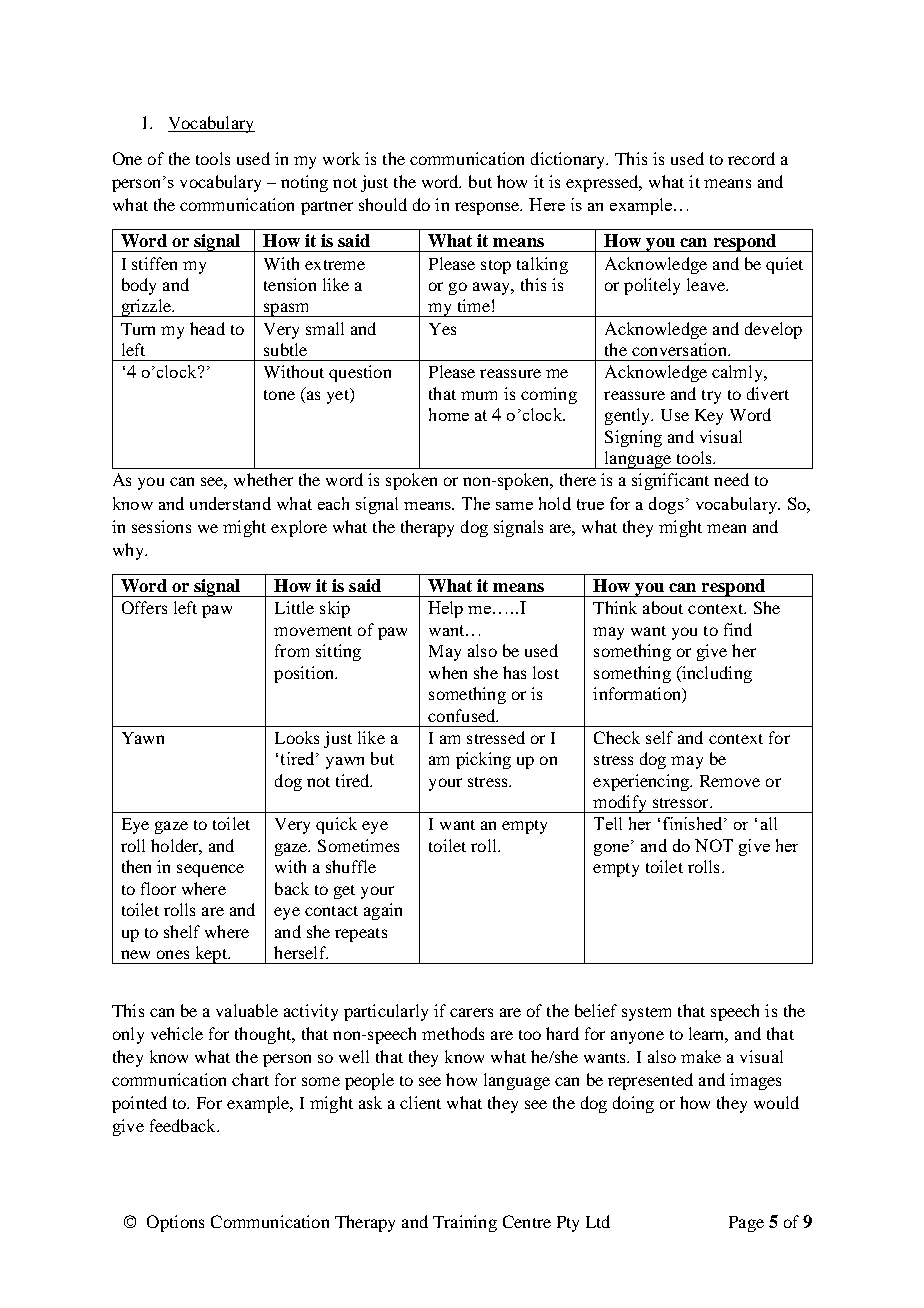 The image size is (924, 1308). Describe the element at coordinates (488, 208) in the document. I see `response` at that location.
